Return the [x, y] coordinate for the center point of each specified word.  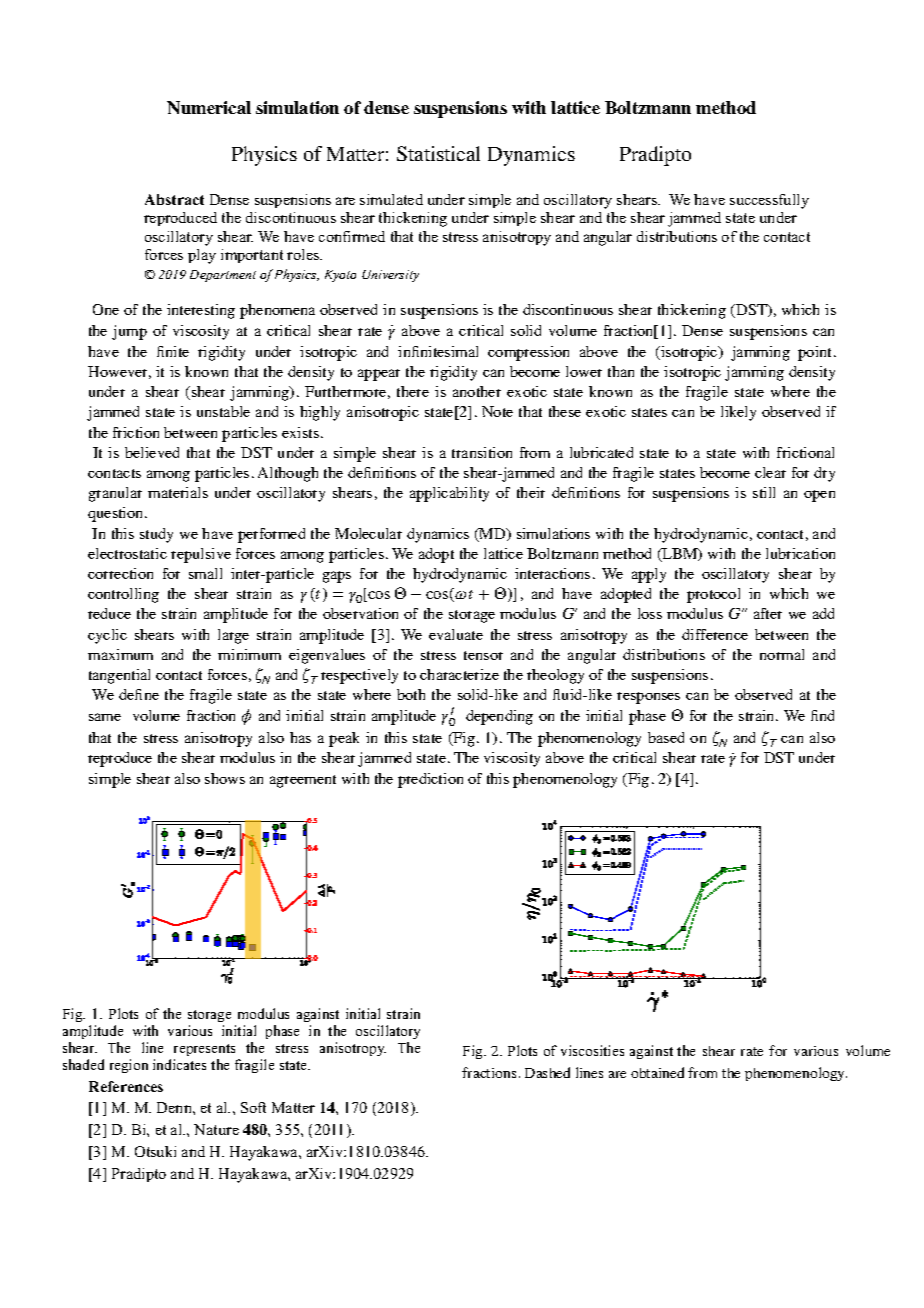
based [666, 737]
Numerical [209, 107]
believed [152, 452]
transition [482, 452]
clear [770, 472]
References [126, 1086]
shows [225, 778]
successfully [769, 201]
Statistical [438, 153]
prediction [430, 780]
